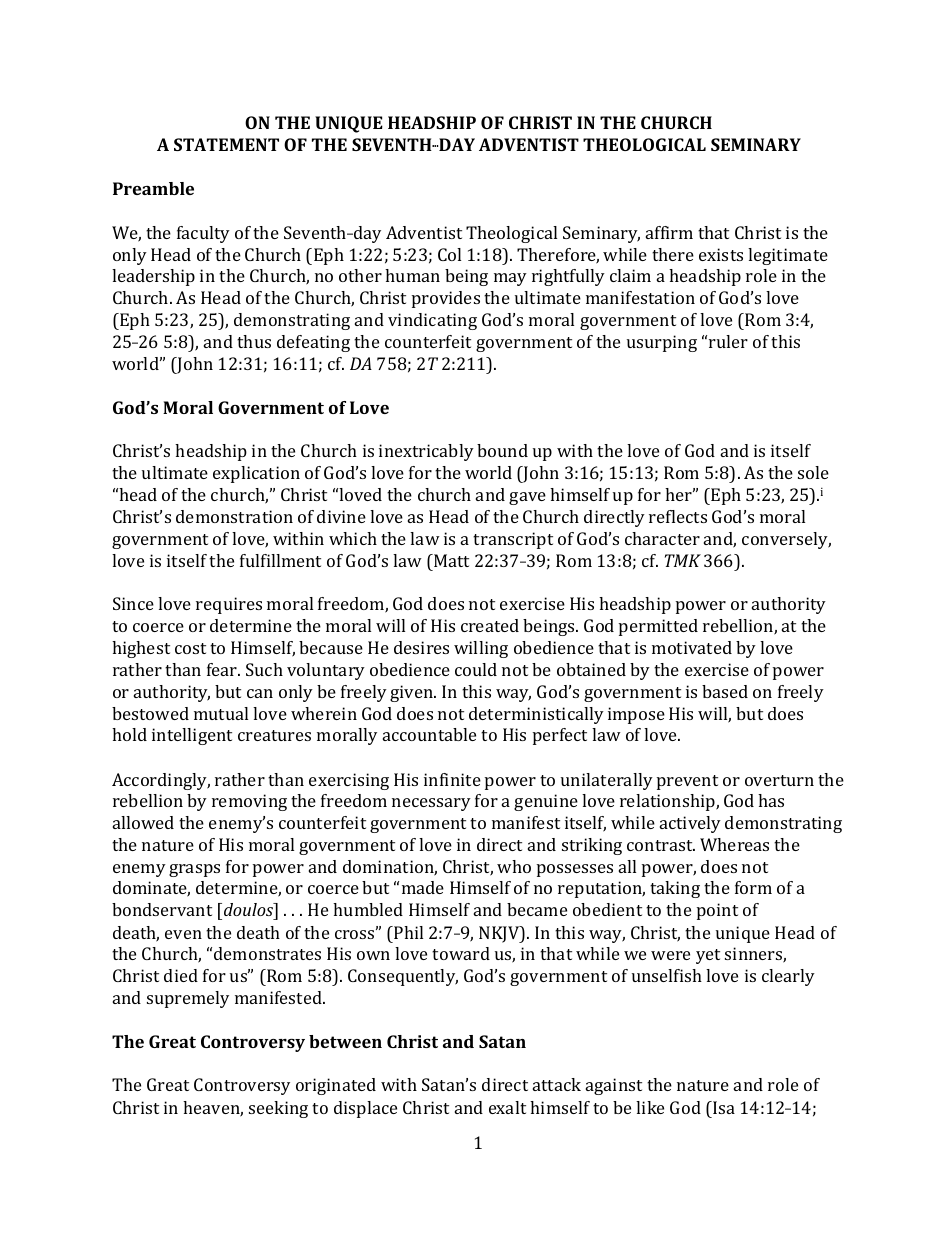 This screenshot has height=1233, width=952. I want to click on who, so click(514, 866).
